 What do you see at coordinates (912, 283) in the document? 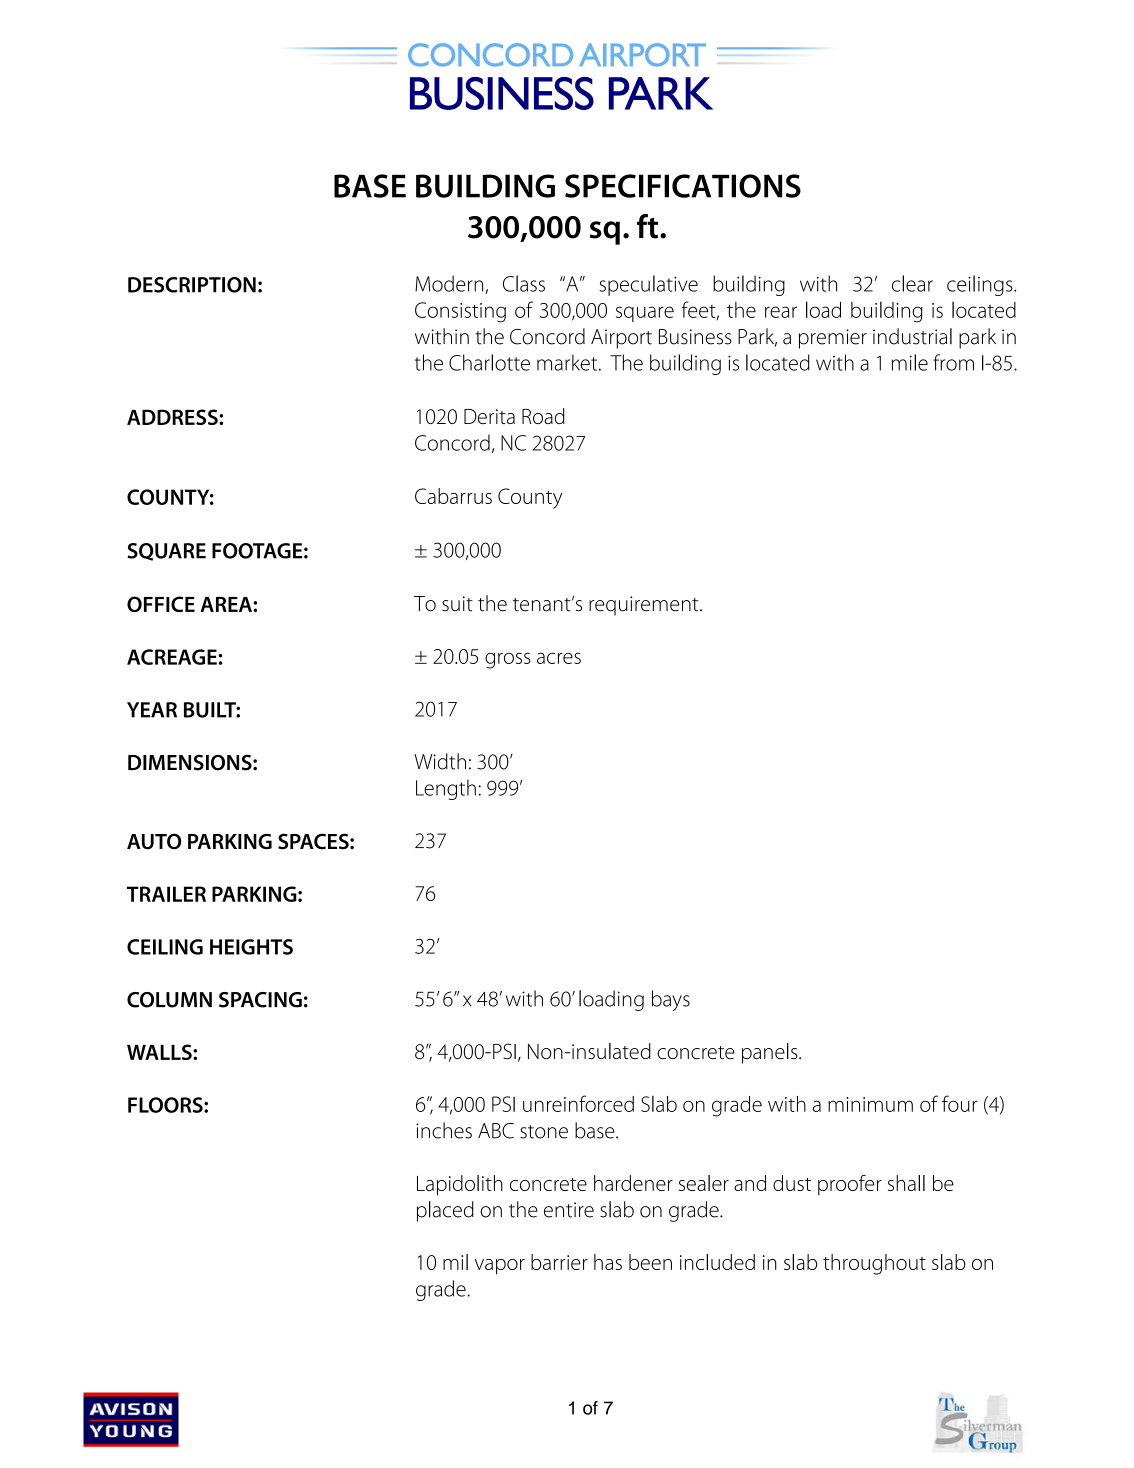
I see `clear` at bounding box center [912, 283].
